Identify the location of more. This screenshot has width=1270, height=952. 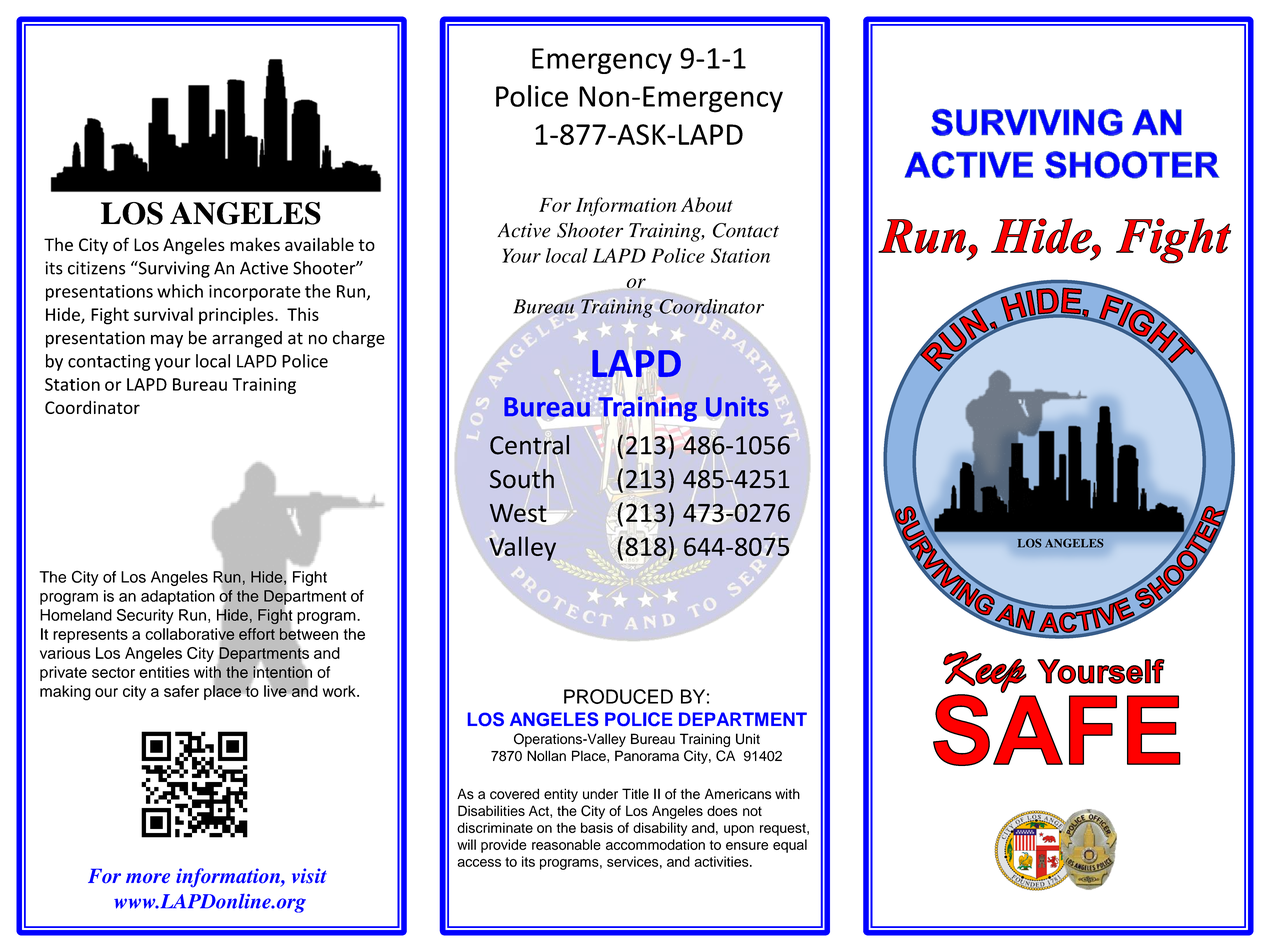
(148, 878).
